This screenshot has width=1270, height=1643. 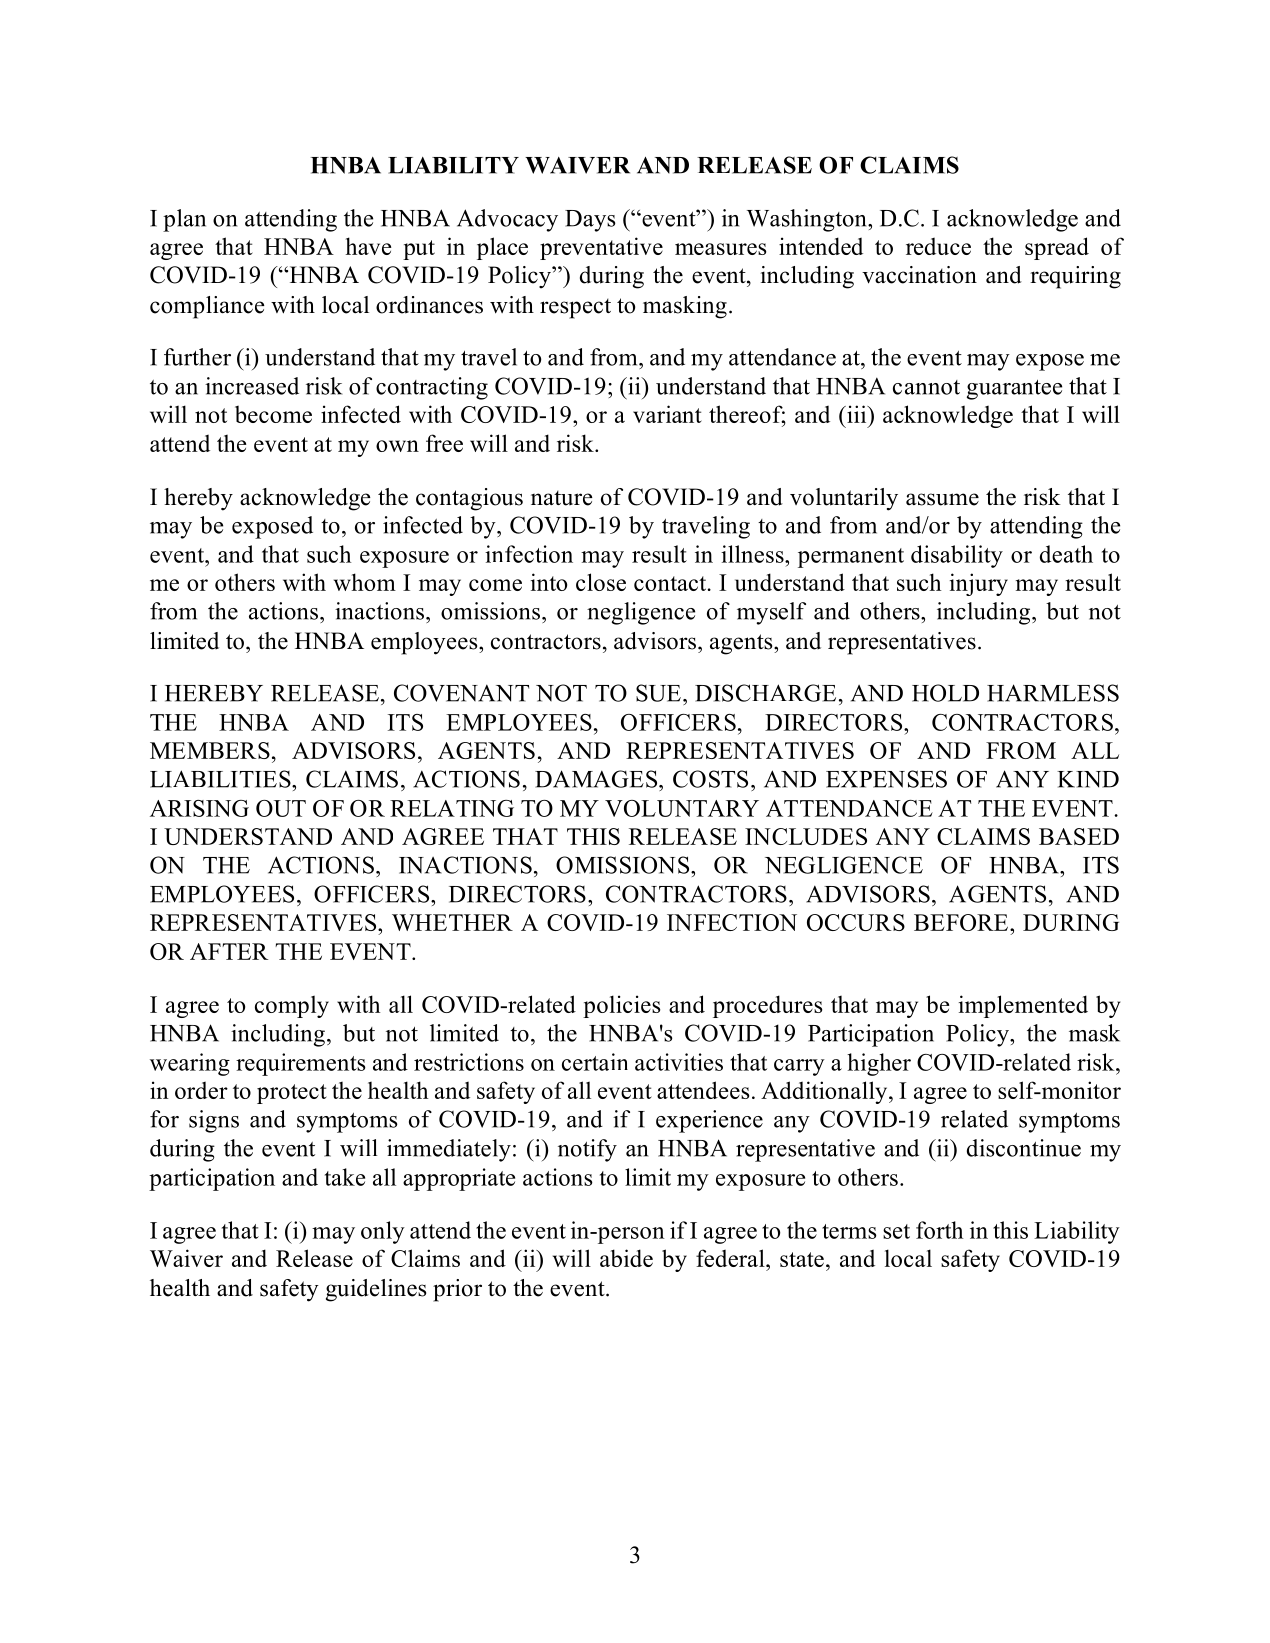 What do you see at coordinates (376, 1290) in the screenshot?
I see `guidelines` at bounding box center [376, 1290].
